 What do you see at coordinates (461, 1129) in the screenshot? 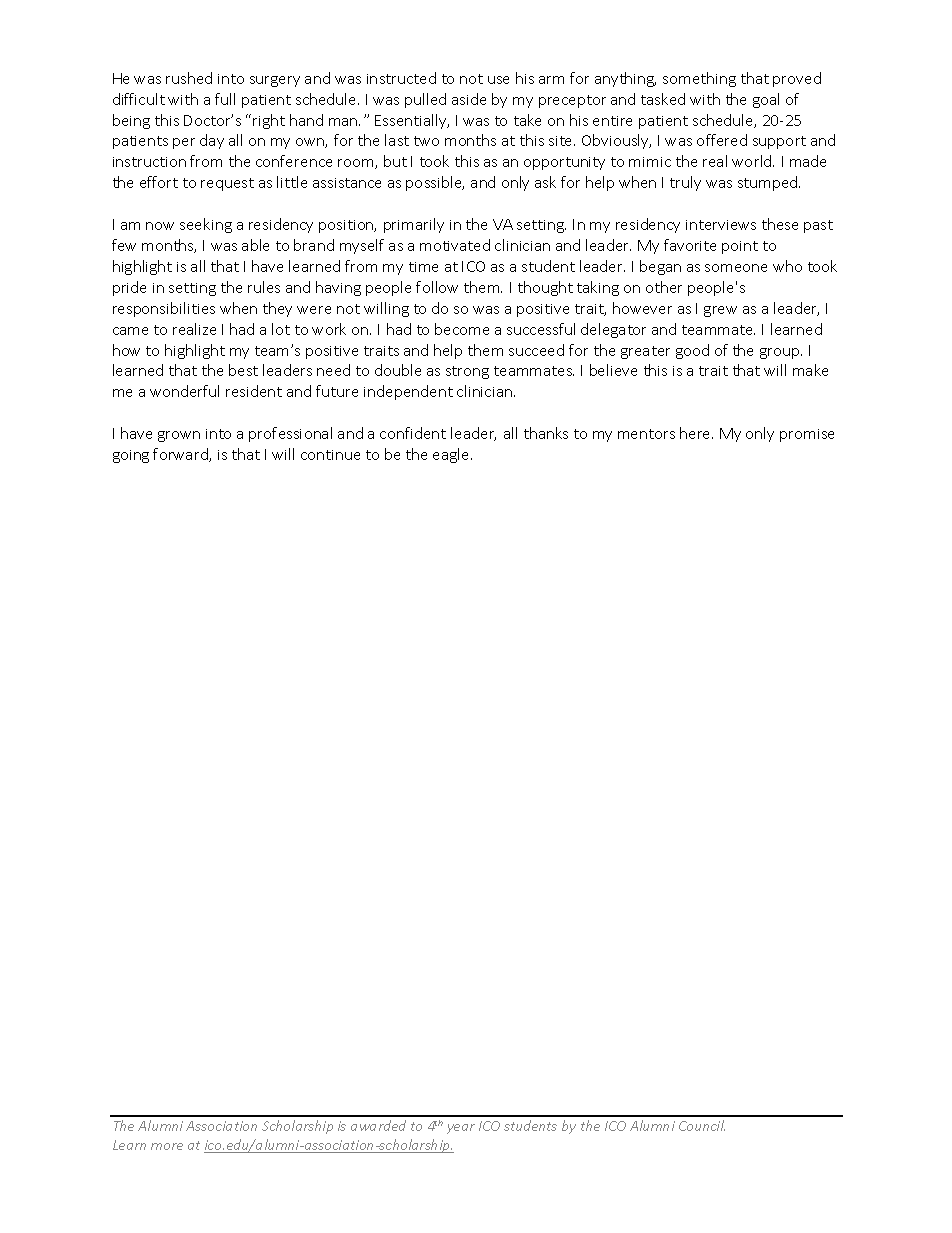
I see `year` at bounding box center [461, 1129].
